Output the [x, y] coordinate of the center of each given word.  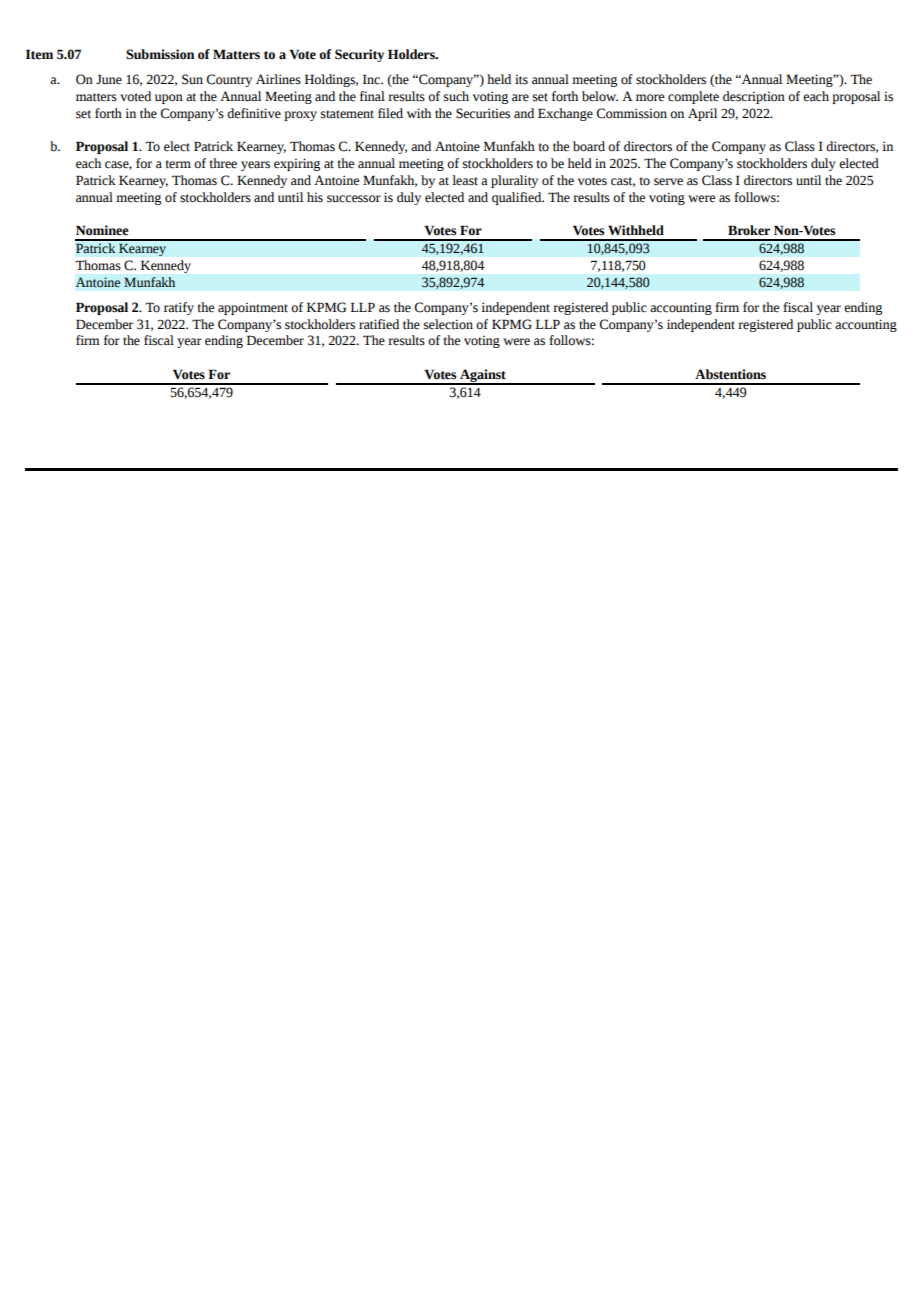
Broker [749, 230]
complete [693, 97]
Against [483, 377]
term [178, 164]
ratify [179, 308]
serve [668, 182]
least [465, 180]
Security [359, 55]
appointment [253, 308]
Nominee [102, 230]
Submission [160, 54]
